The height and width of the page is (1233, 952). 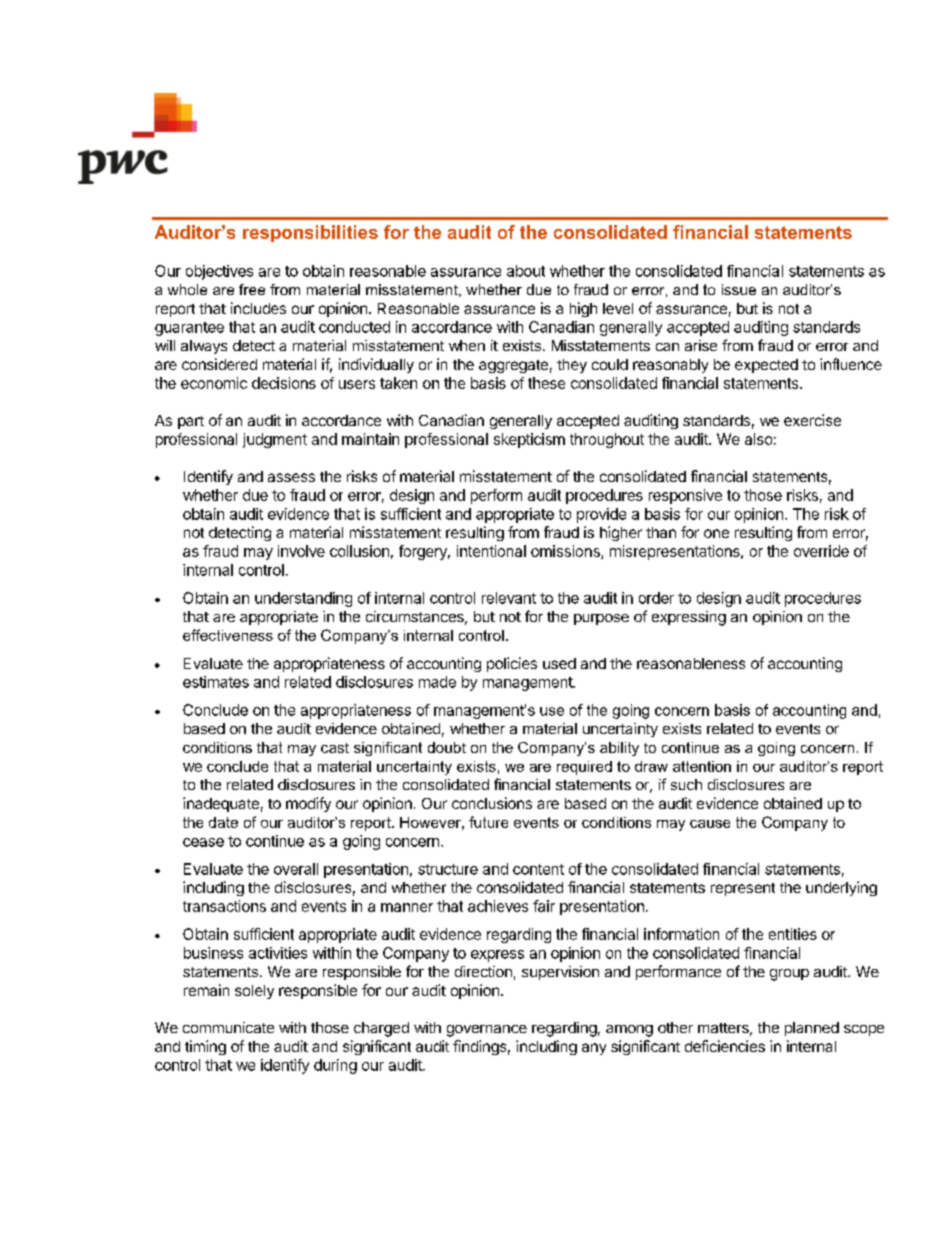 What do you see at coordinates (301, 551) in the page?
I see `involve` at bounding box center [301, 551].
